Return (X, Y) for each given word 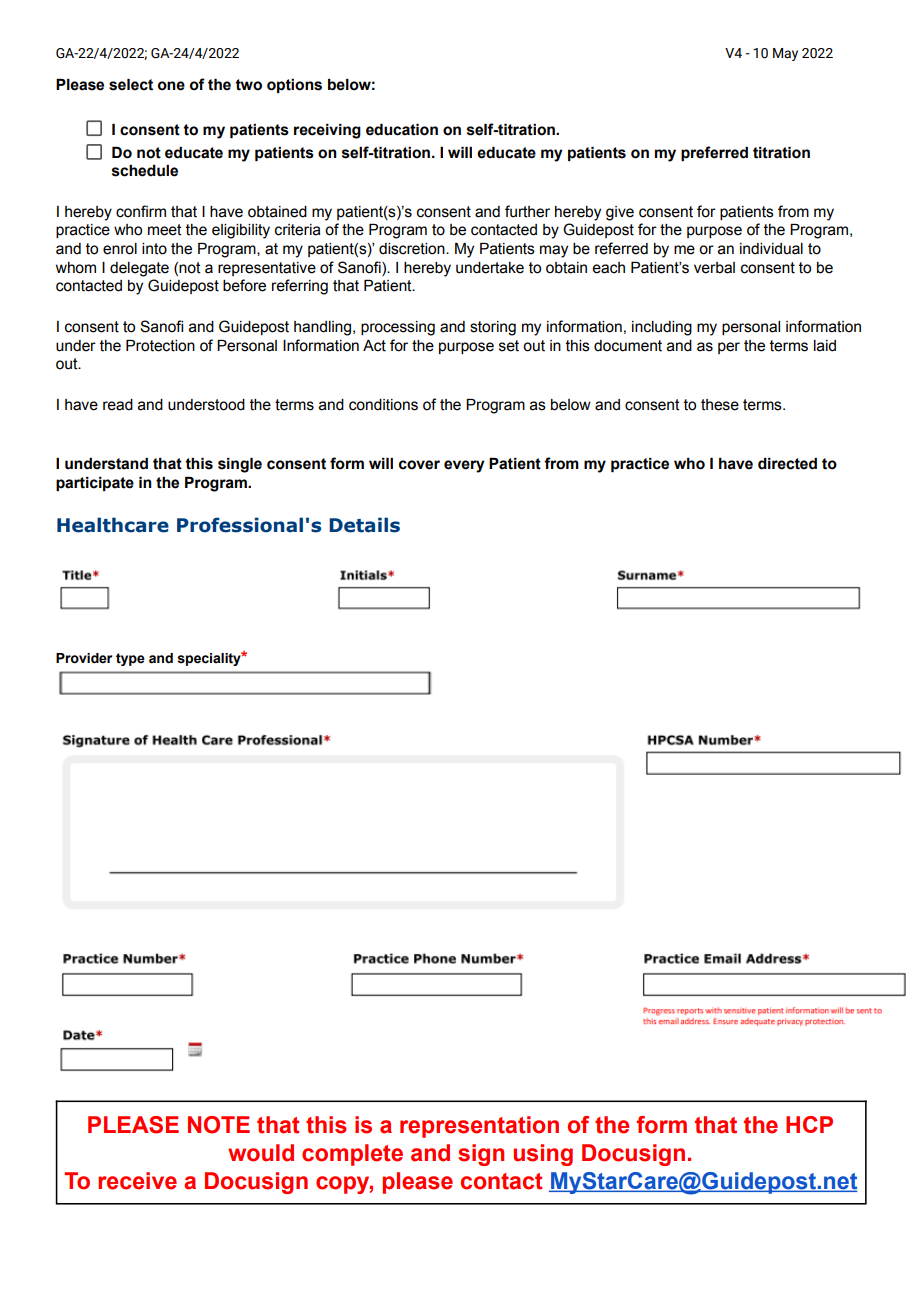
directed (787, 464)
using (543, 1155)
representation (479, 1127)
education (402, 130)
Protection (160, 346)
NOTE (219, 1125)
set (509, 346)
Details (364, 525)
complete (352, 1155)
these (720, 405)
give (620, 213)
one (171, 86)
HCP (809, 1124)
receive (137, 1181)
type (130, 659)
